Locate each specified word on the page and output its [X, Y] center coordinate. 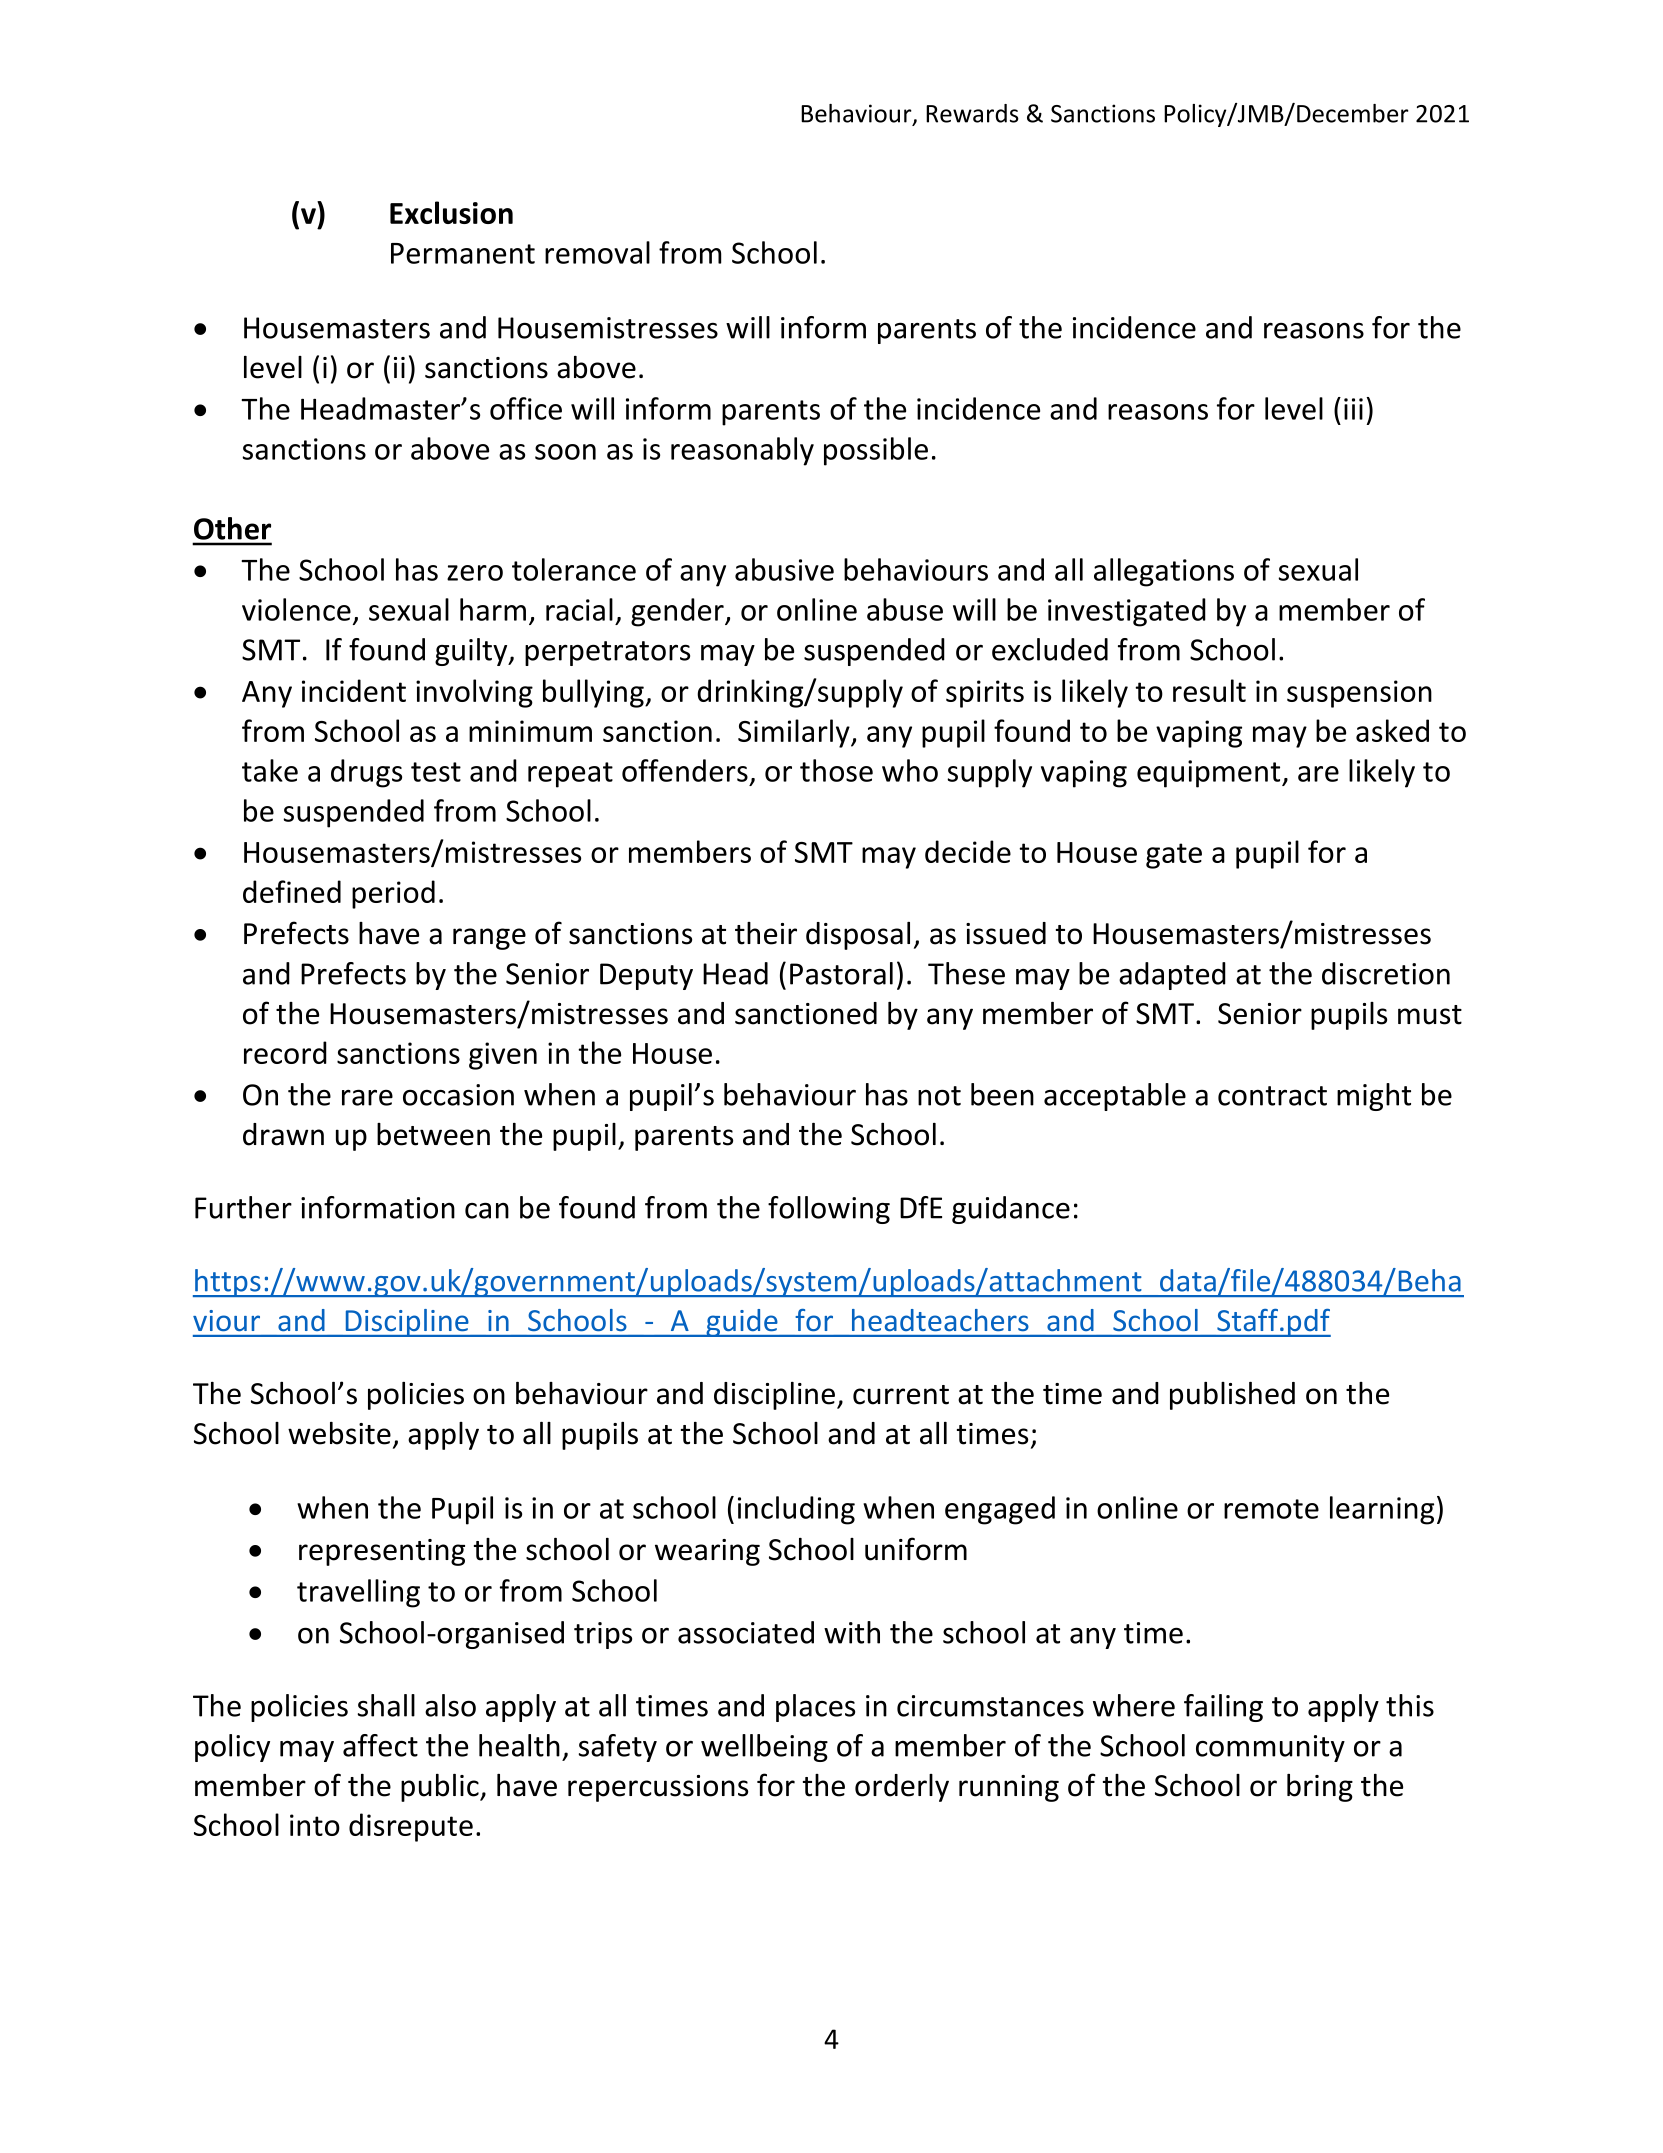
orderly [902, 1788]
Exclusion [451, 212]
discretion [1386, 973]
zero [475, 573]
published [1232, 1396]
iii [1353, 409]
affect [380, 1745]
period [393, 894]
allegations [1164, 572]
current [901, 1395]
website [339, 1433]
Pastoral [841, 973]
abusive [784, 569]
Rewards [972, 113]
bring [1320, 1788]
